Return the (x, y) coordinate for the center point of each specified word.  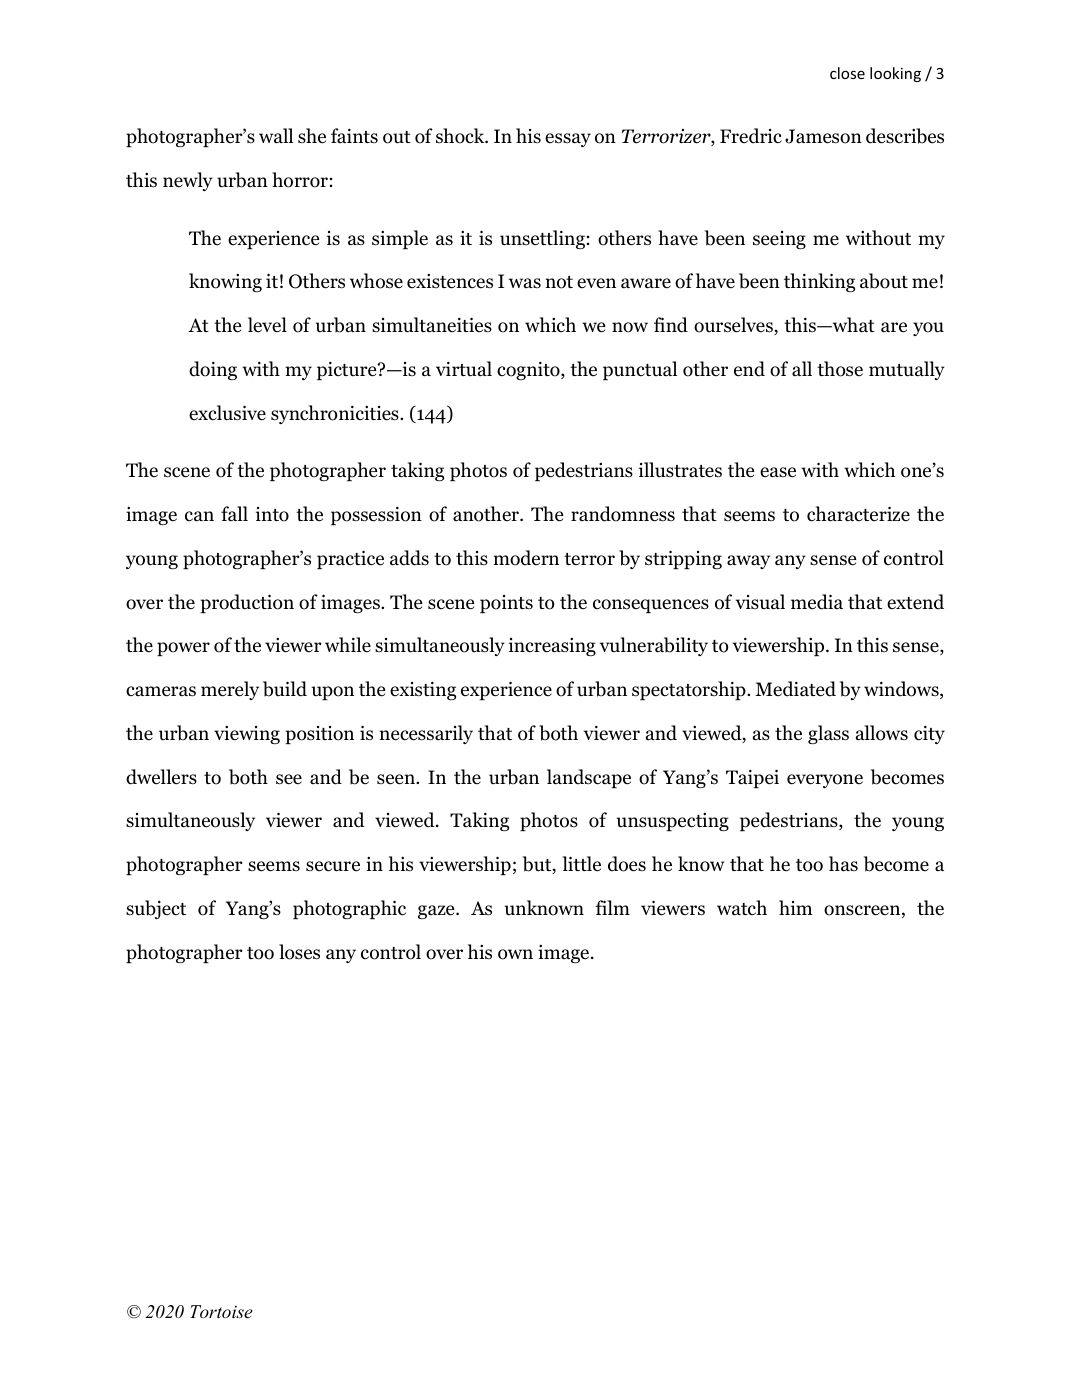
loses (299, 952)
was (525, 283)
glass (828, 734)
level (267, 324)
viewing (247, 735)
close (847, 73)
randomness (623, 514)
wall (276, 136)
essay (568, 140)
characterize (858, 514)
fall (234, 514)
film (613, 907)
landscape (589, 778)
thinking (819, 282)
